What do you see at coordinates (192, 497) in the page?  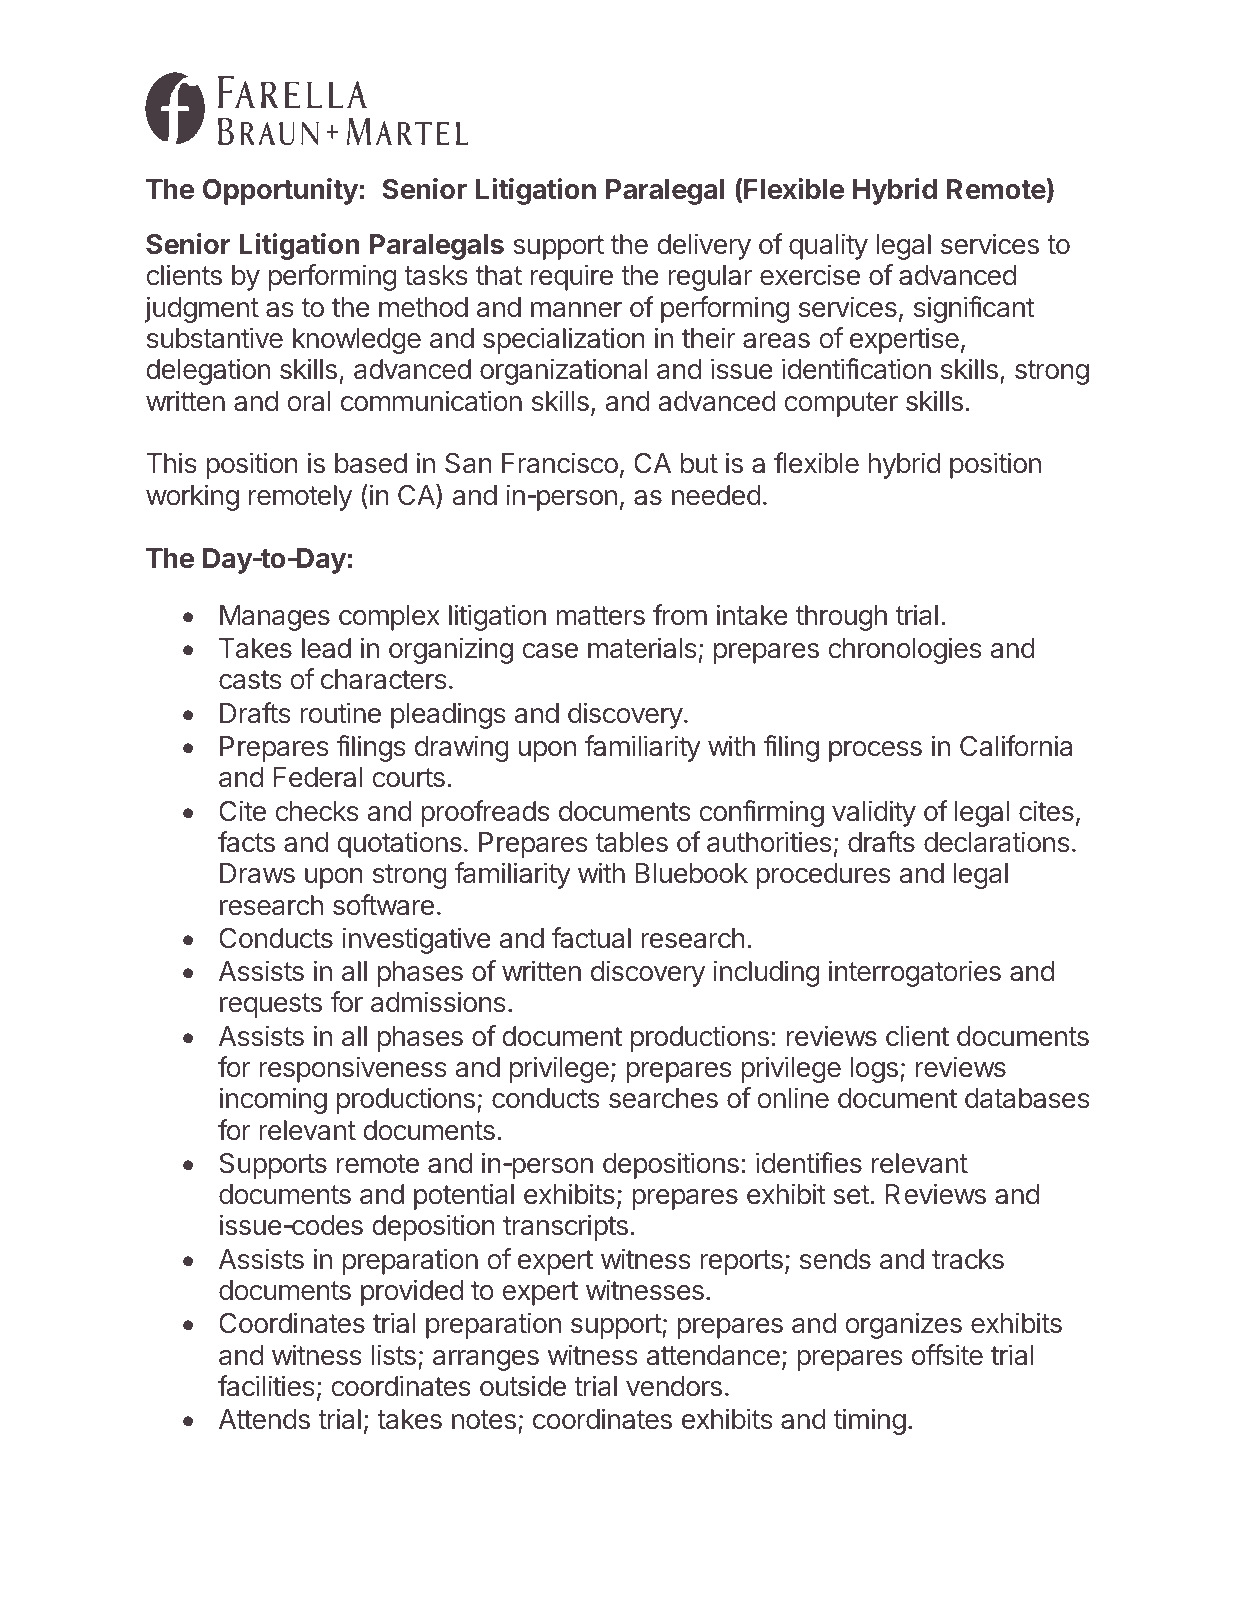 I see `working` at bounding box center [192, 497].
